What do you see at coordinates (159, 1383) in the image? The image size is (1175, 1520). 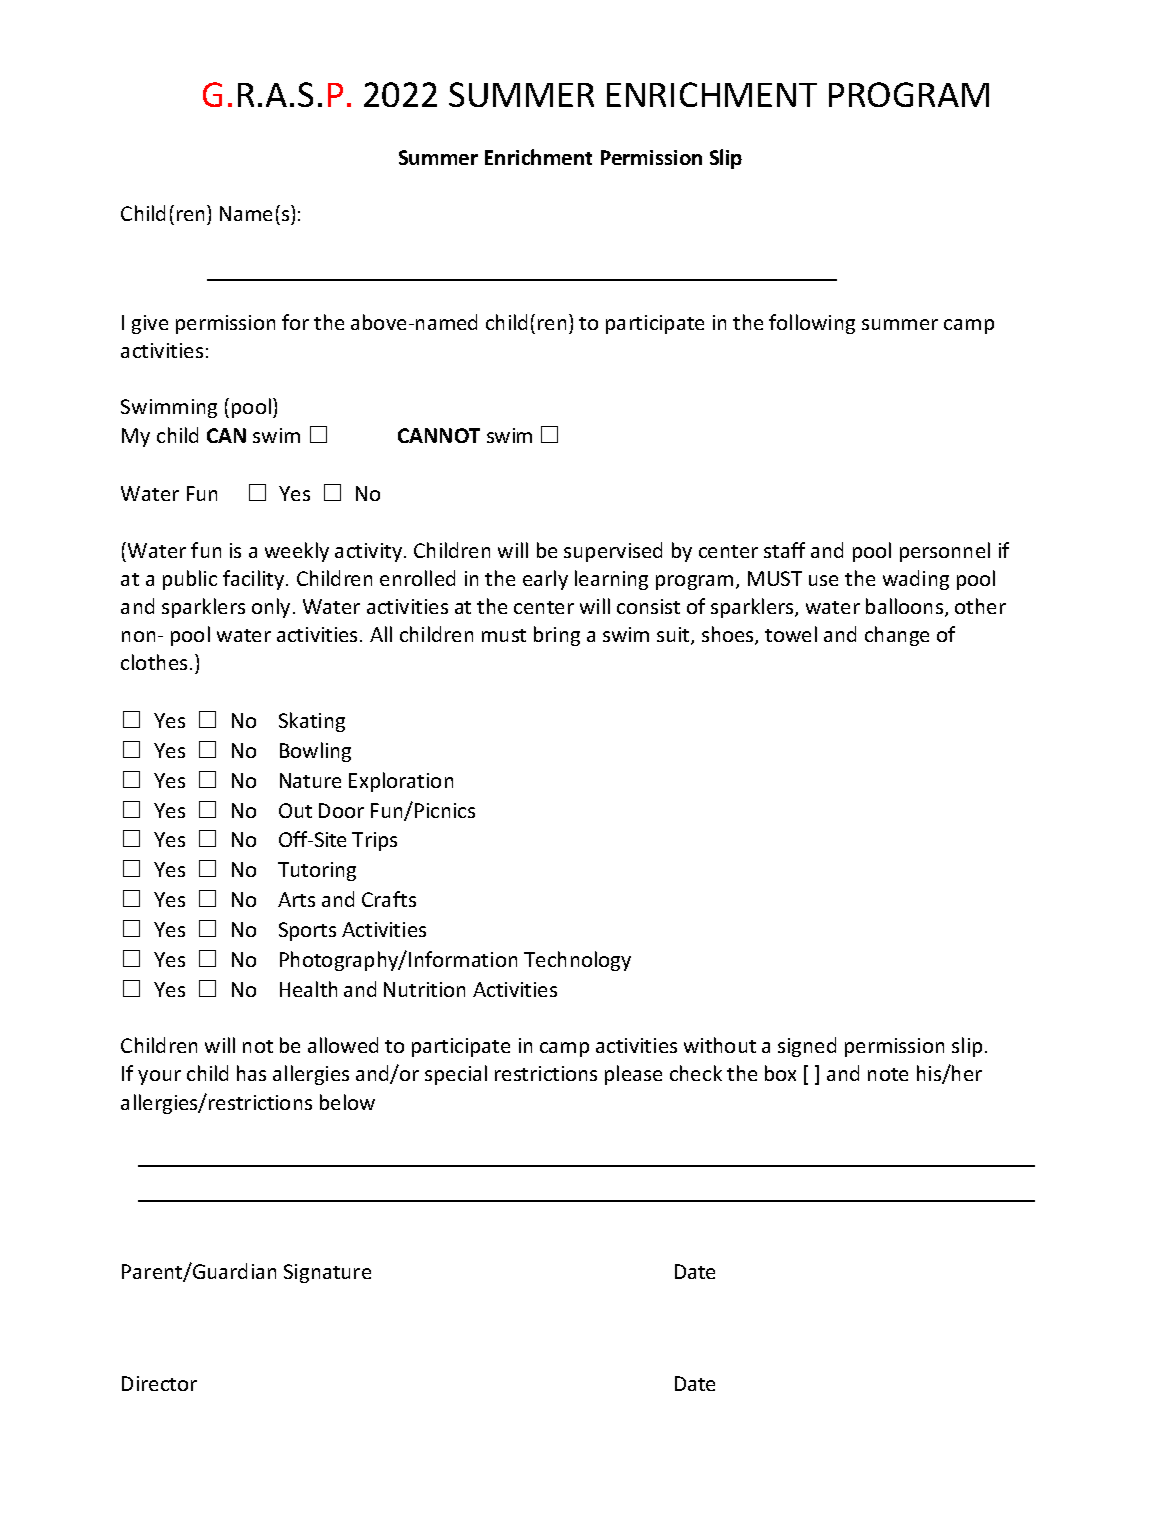 I see `Director` at bounding box center [159, 1383].
